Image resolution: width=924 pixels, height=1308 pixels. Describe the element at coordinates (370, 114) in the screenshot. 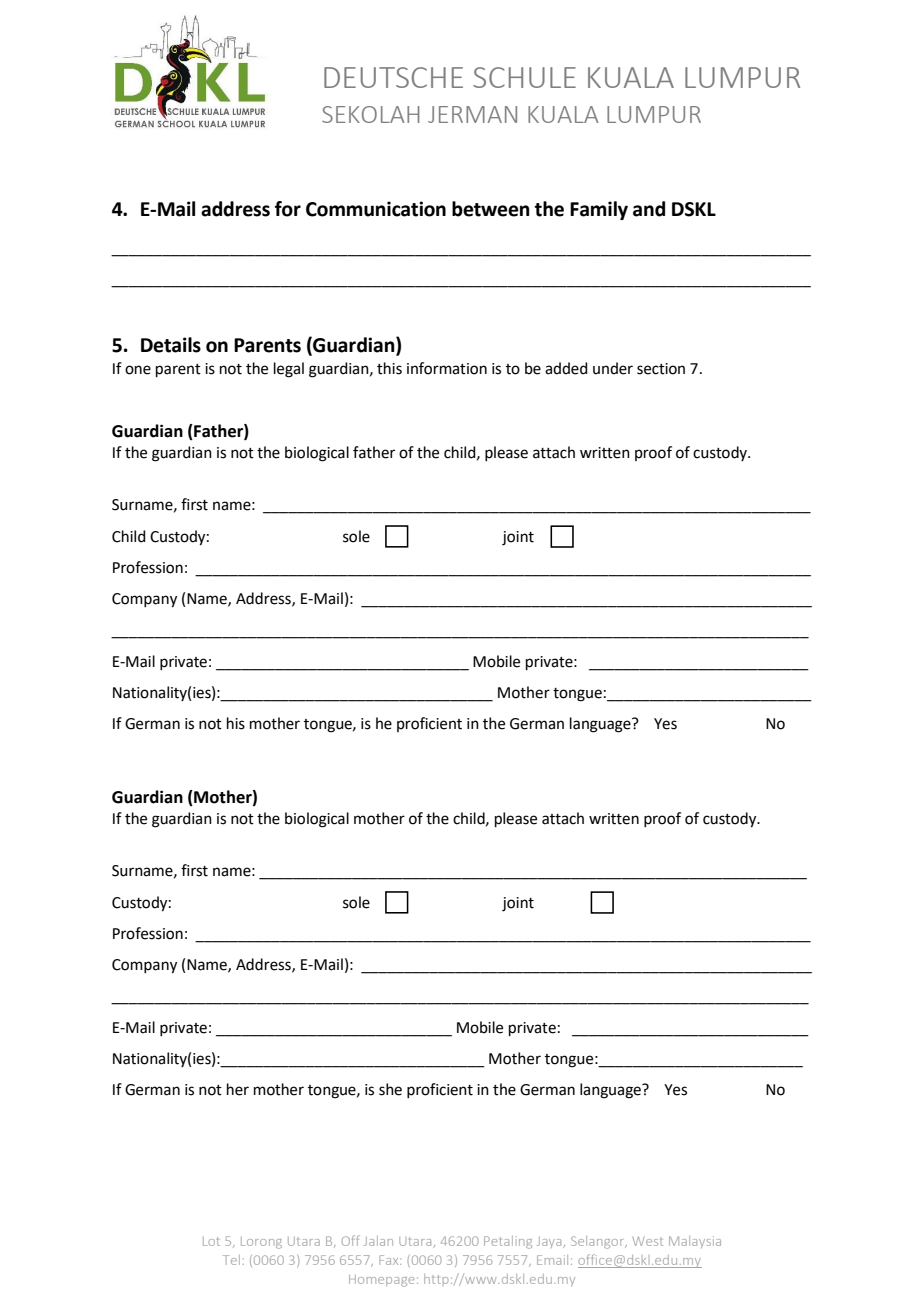

I see `SEKOLAH` at that location.
